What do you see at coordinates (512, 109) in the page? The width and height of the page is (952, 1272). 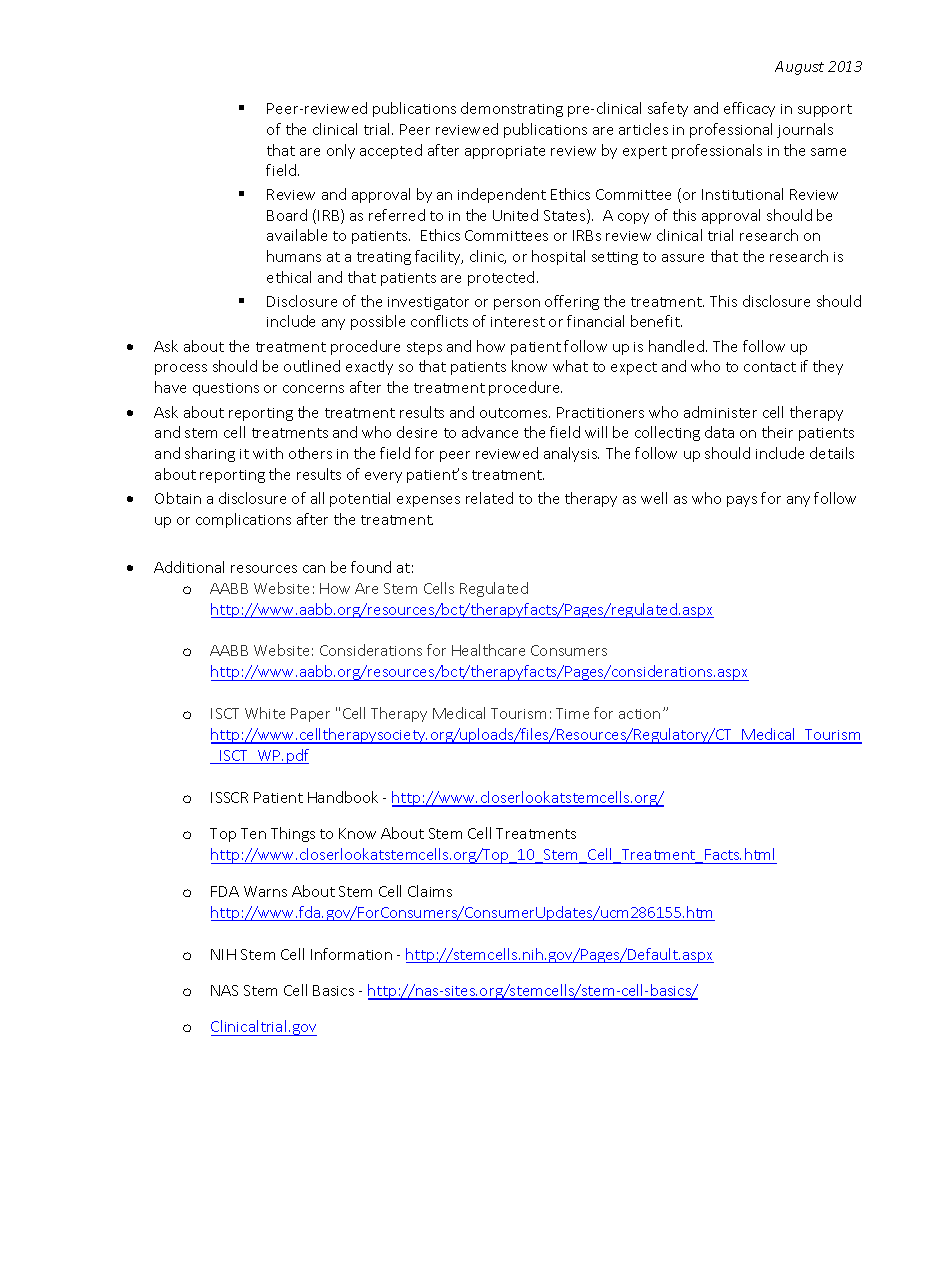 I see `demonstrating` at bounding box center [512, 109].
